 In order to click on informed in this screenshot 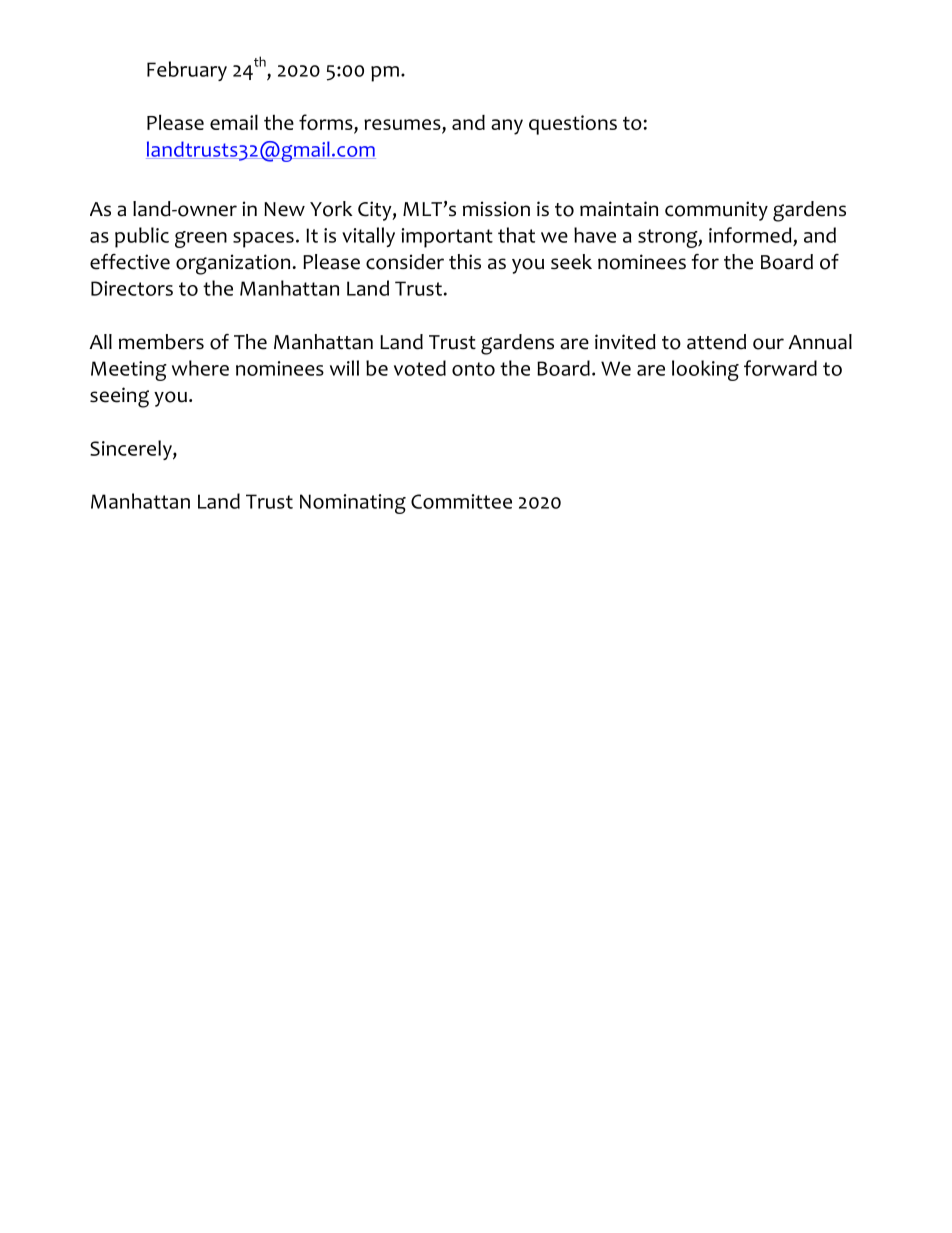, I will do `click(750, 235)`.
